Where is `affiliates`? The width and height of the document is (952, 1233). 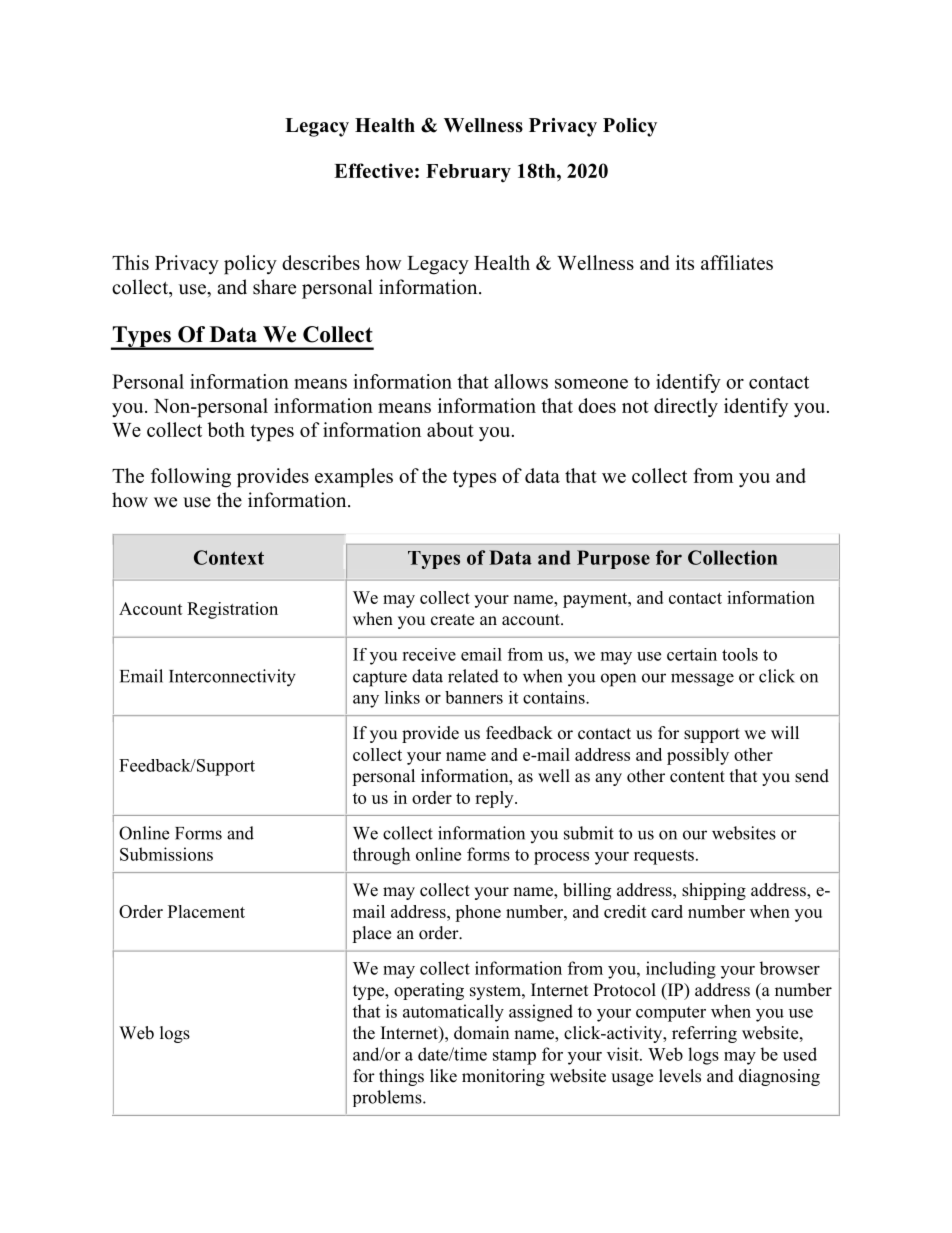
affiliates is located at coordinates (737, 262).
